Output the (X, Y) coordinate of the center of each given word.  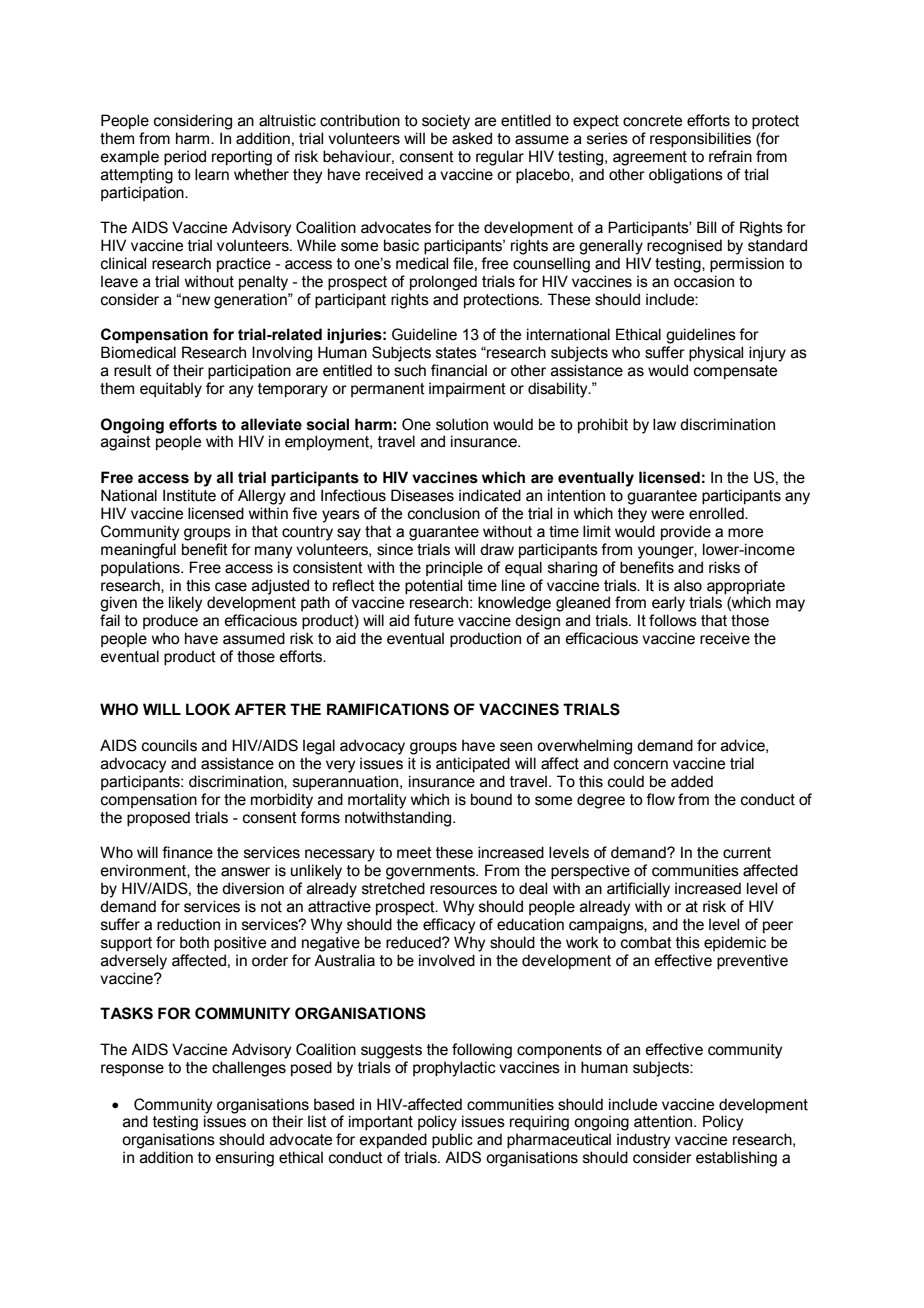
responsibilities (700, 139)
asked (472, 138)
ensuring (245, 1159)
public (452, 1140)
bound (491, 799)
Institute (189, 495)
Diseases (422, 495)
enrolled (717, 513)
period (185, 157)
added (692, 781)
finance (187, 852)
